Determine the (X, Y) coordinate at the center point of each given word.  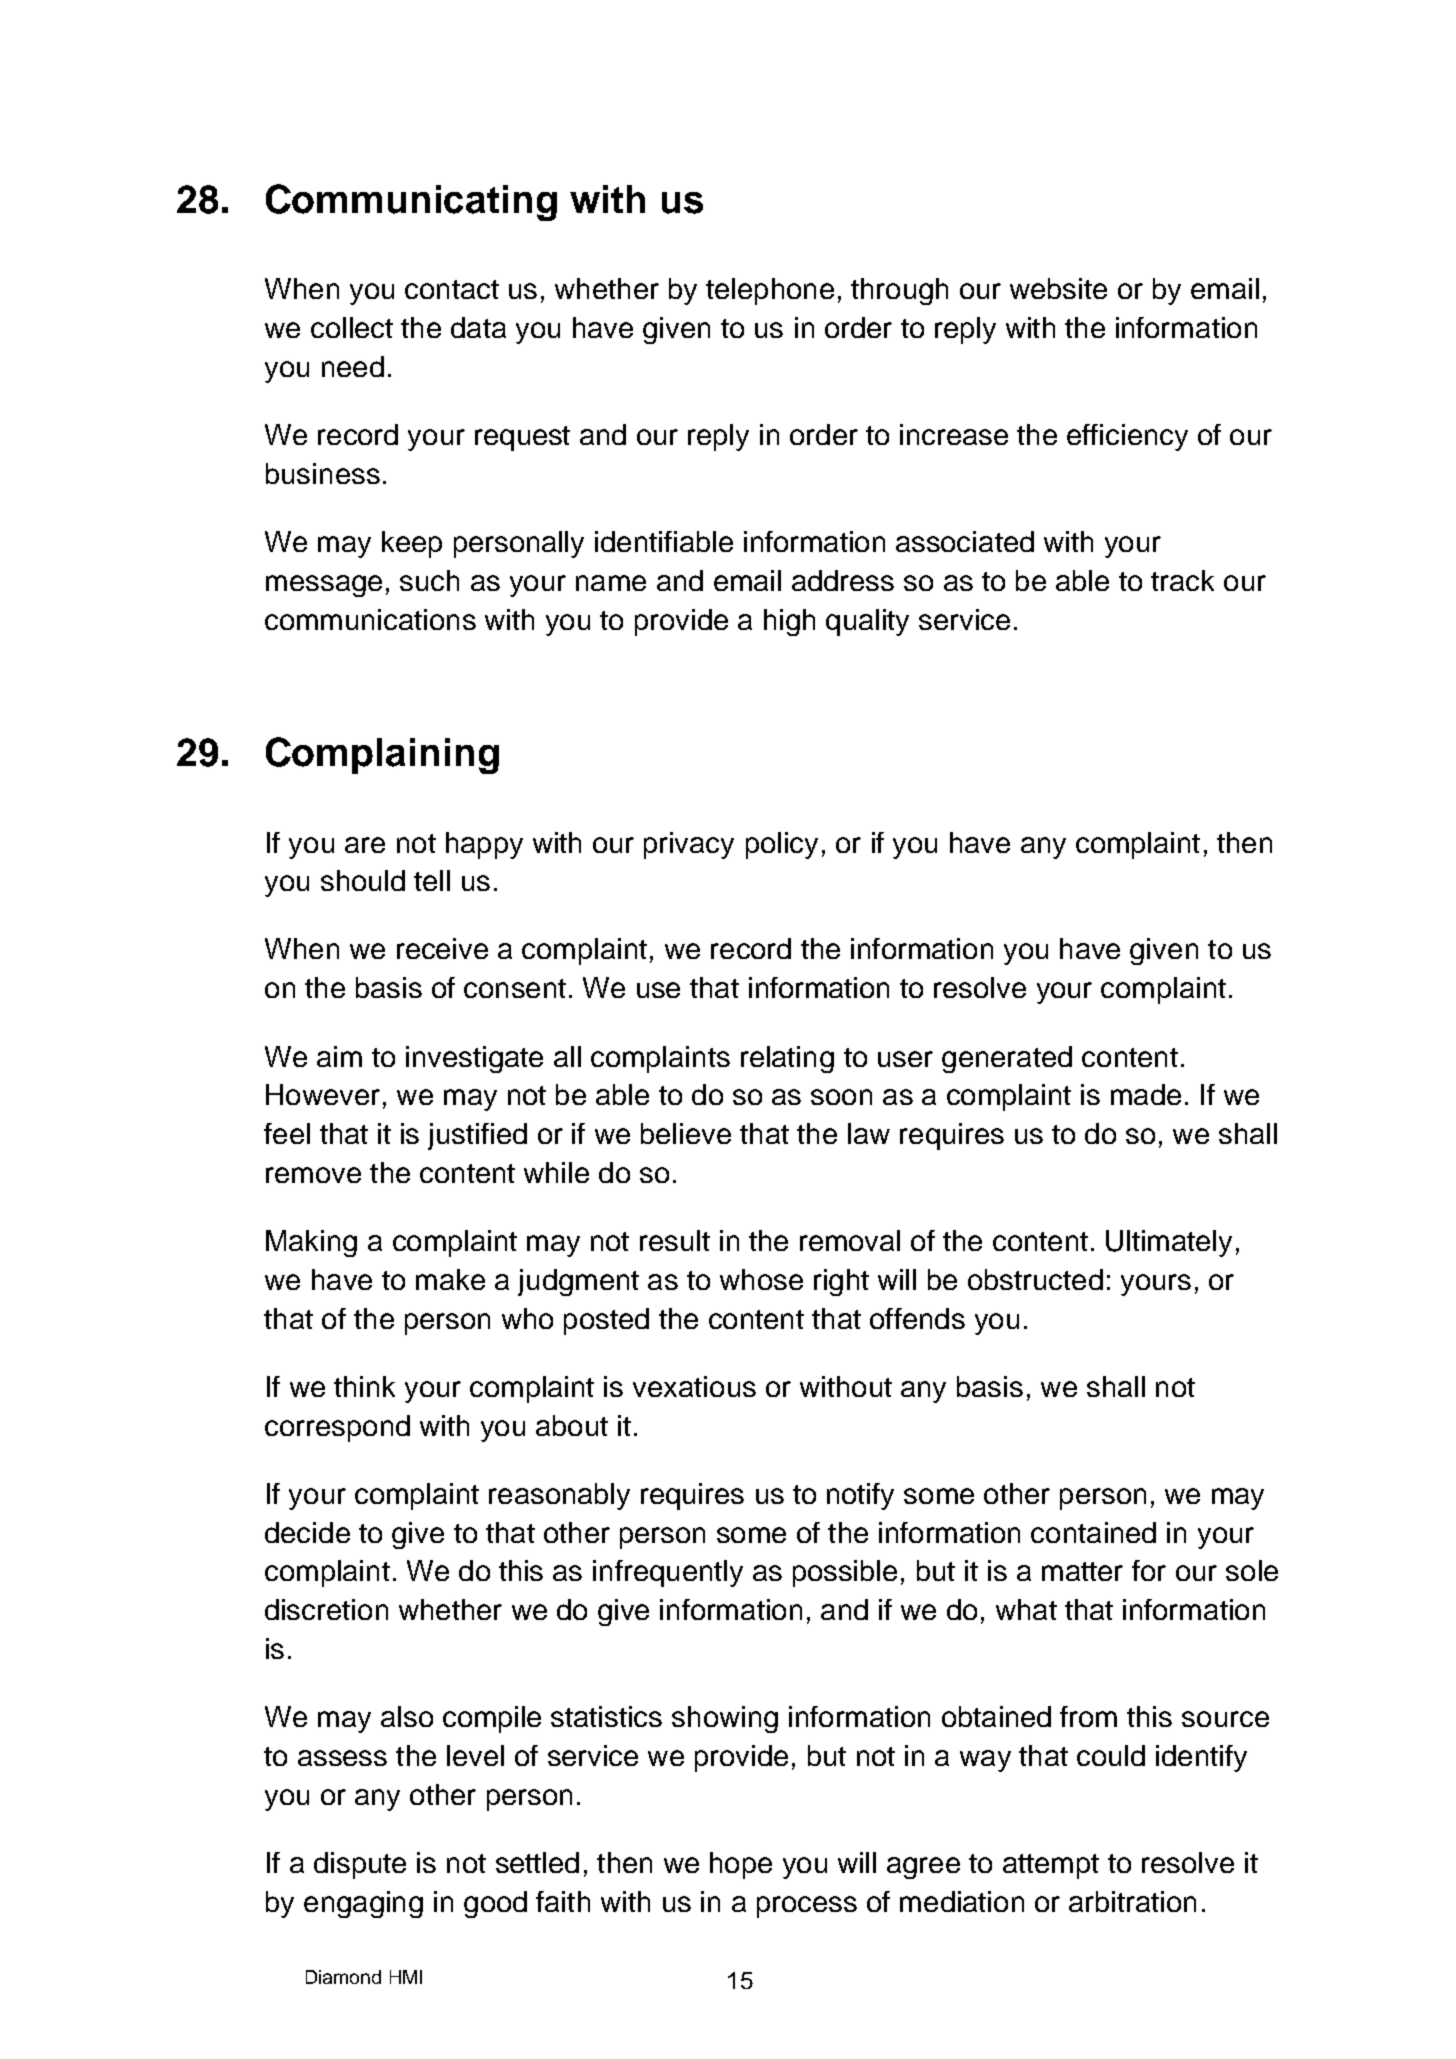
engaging (363, 1904)
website (1058, 288)
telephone (770, 291)
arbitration (1132, 1901)
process (807, 1907)
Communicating (411, 202)
